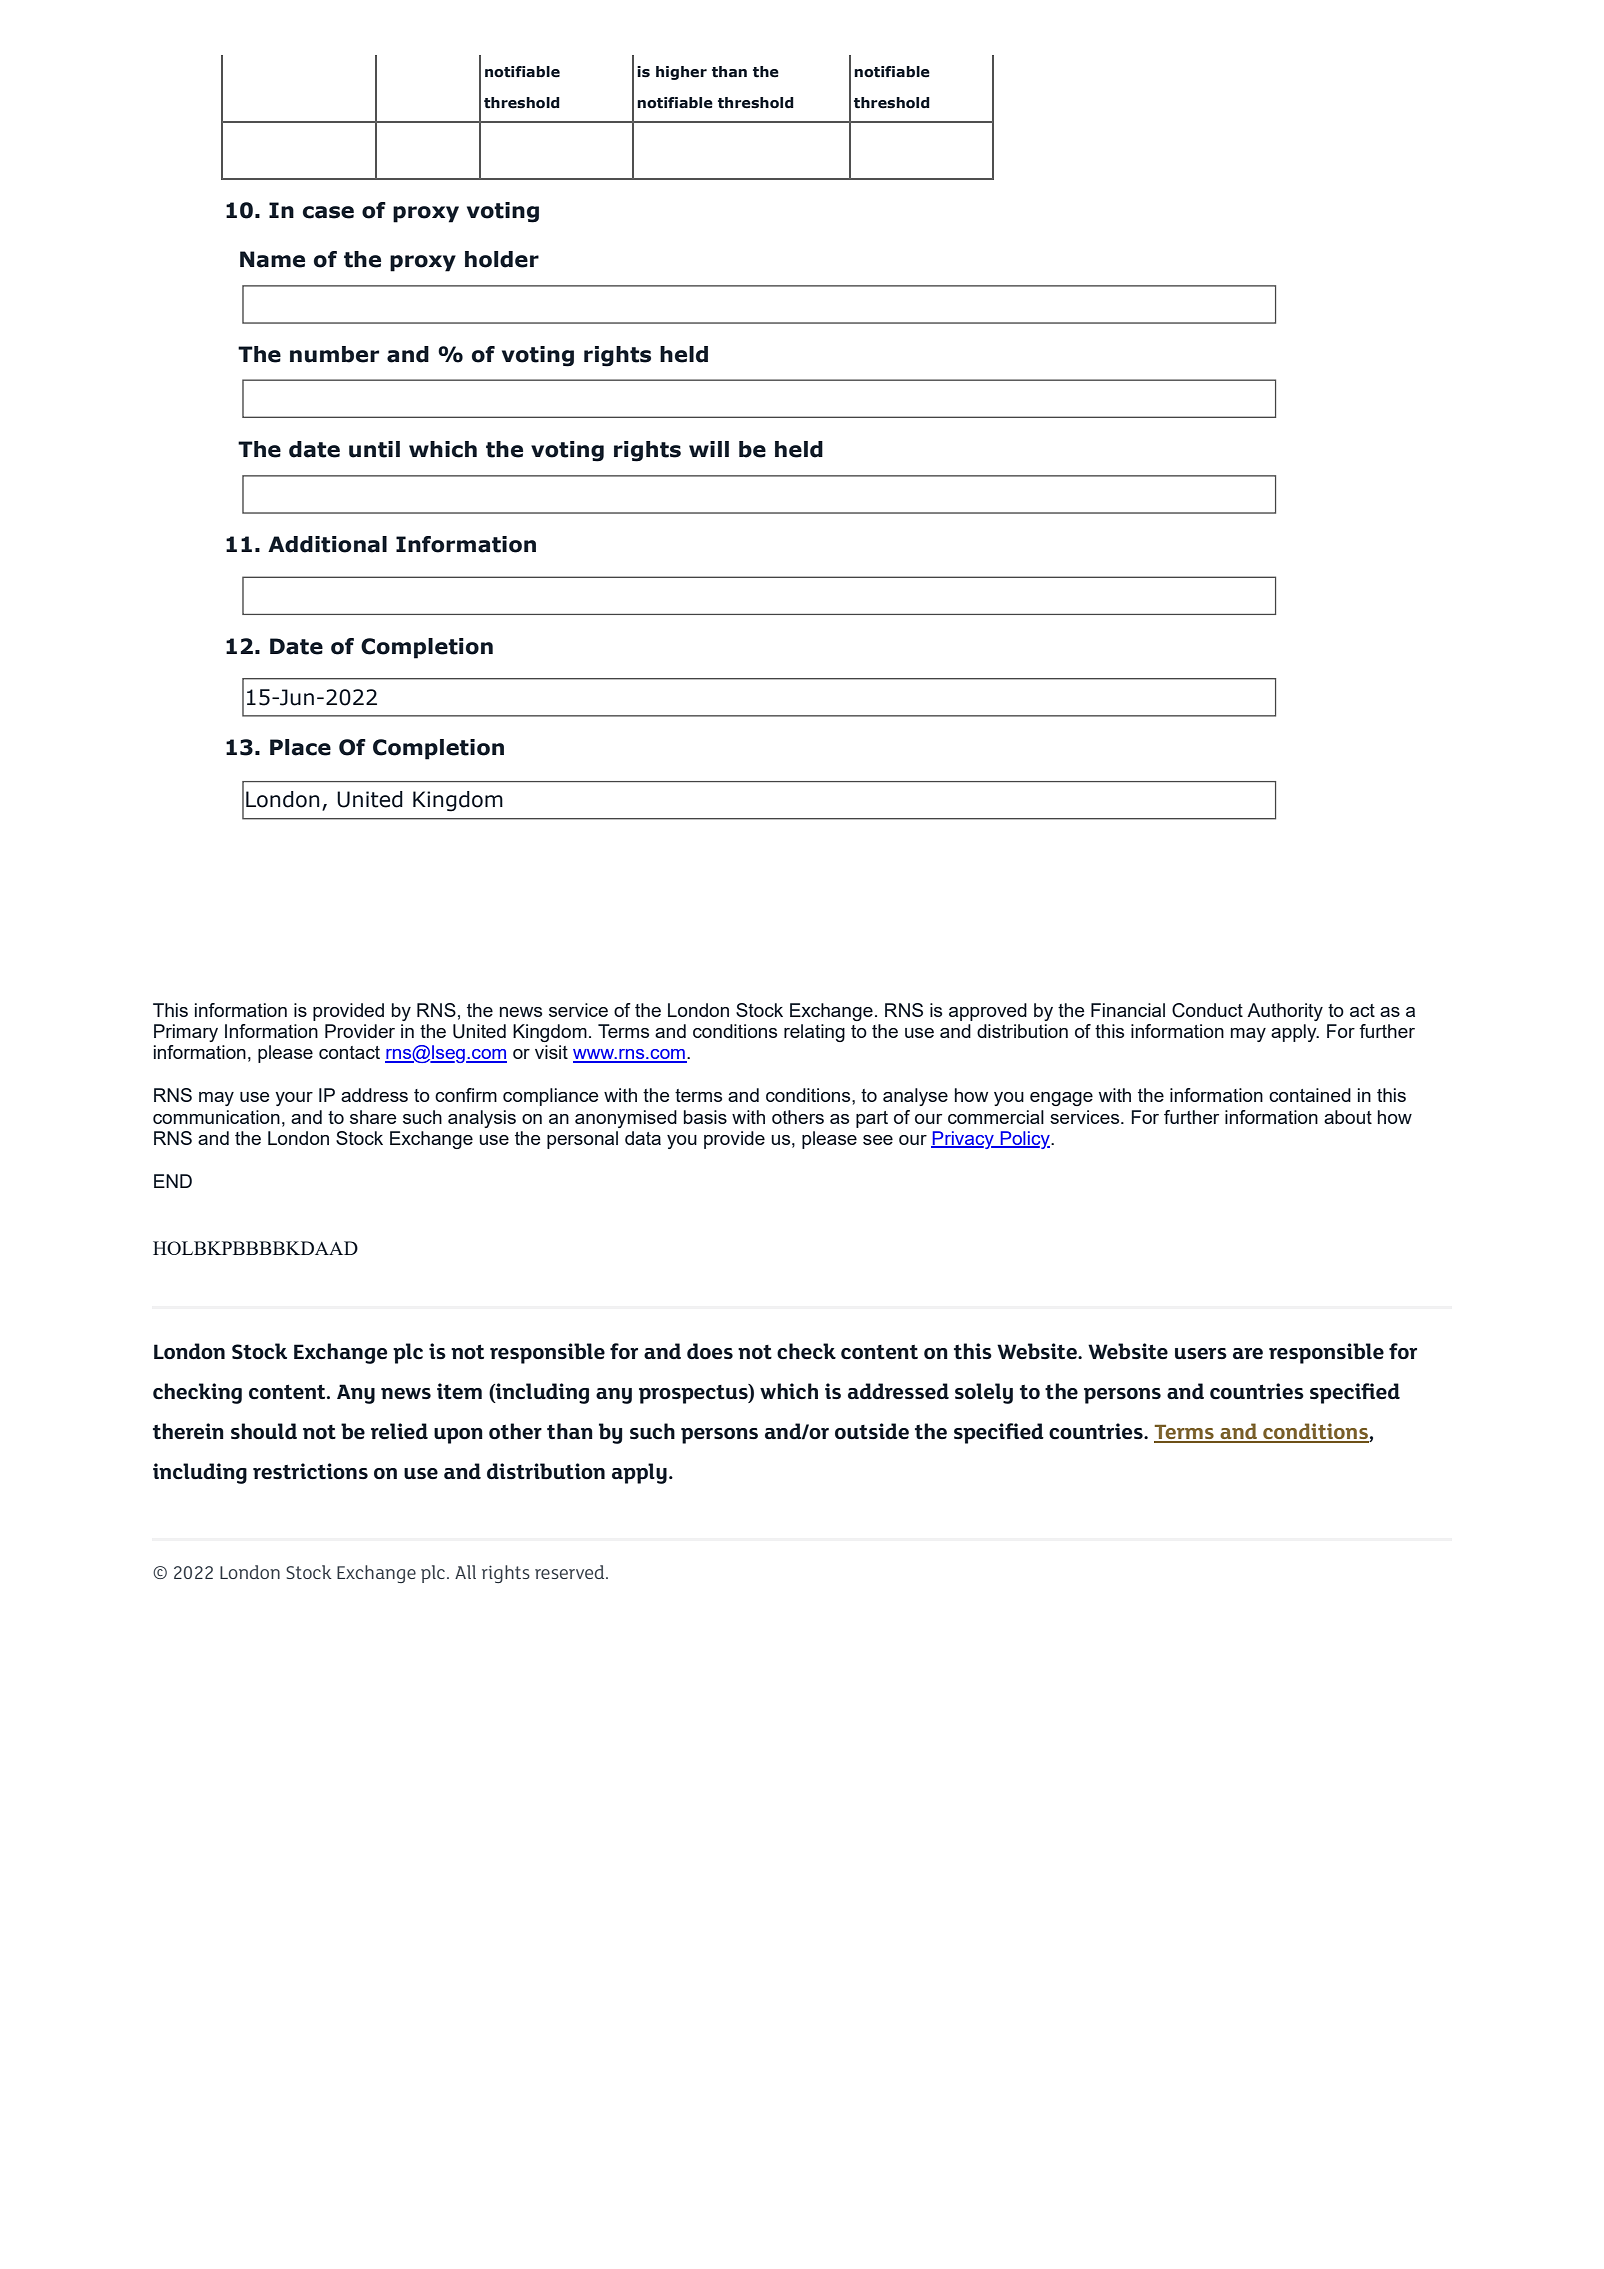 The height and width of the document is (2269, 1604). I want to click on Authority, so click(1285, 1012).
